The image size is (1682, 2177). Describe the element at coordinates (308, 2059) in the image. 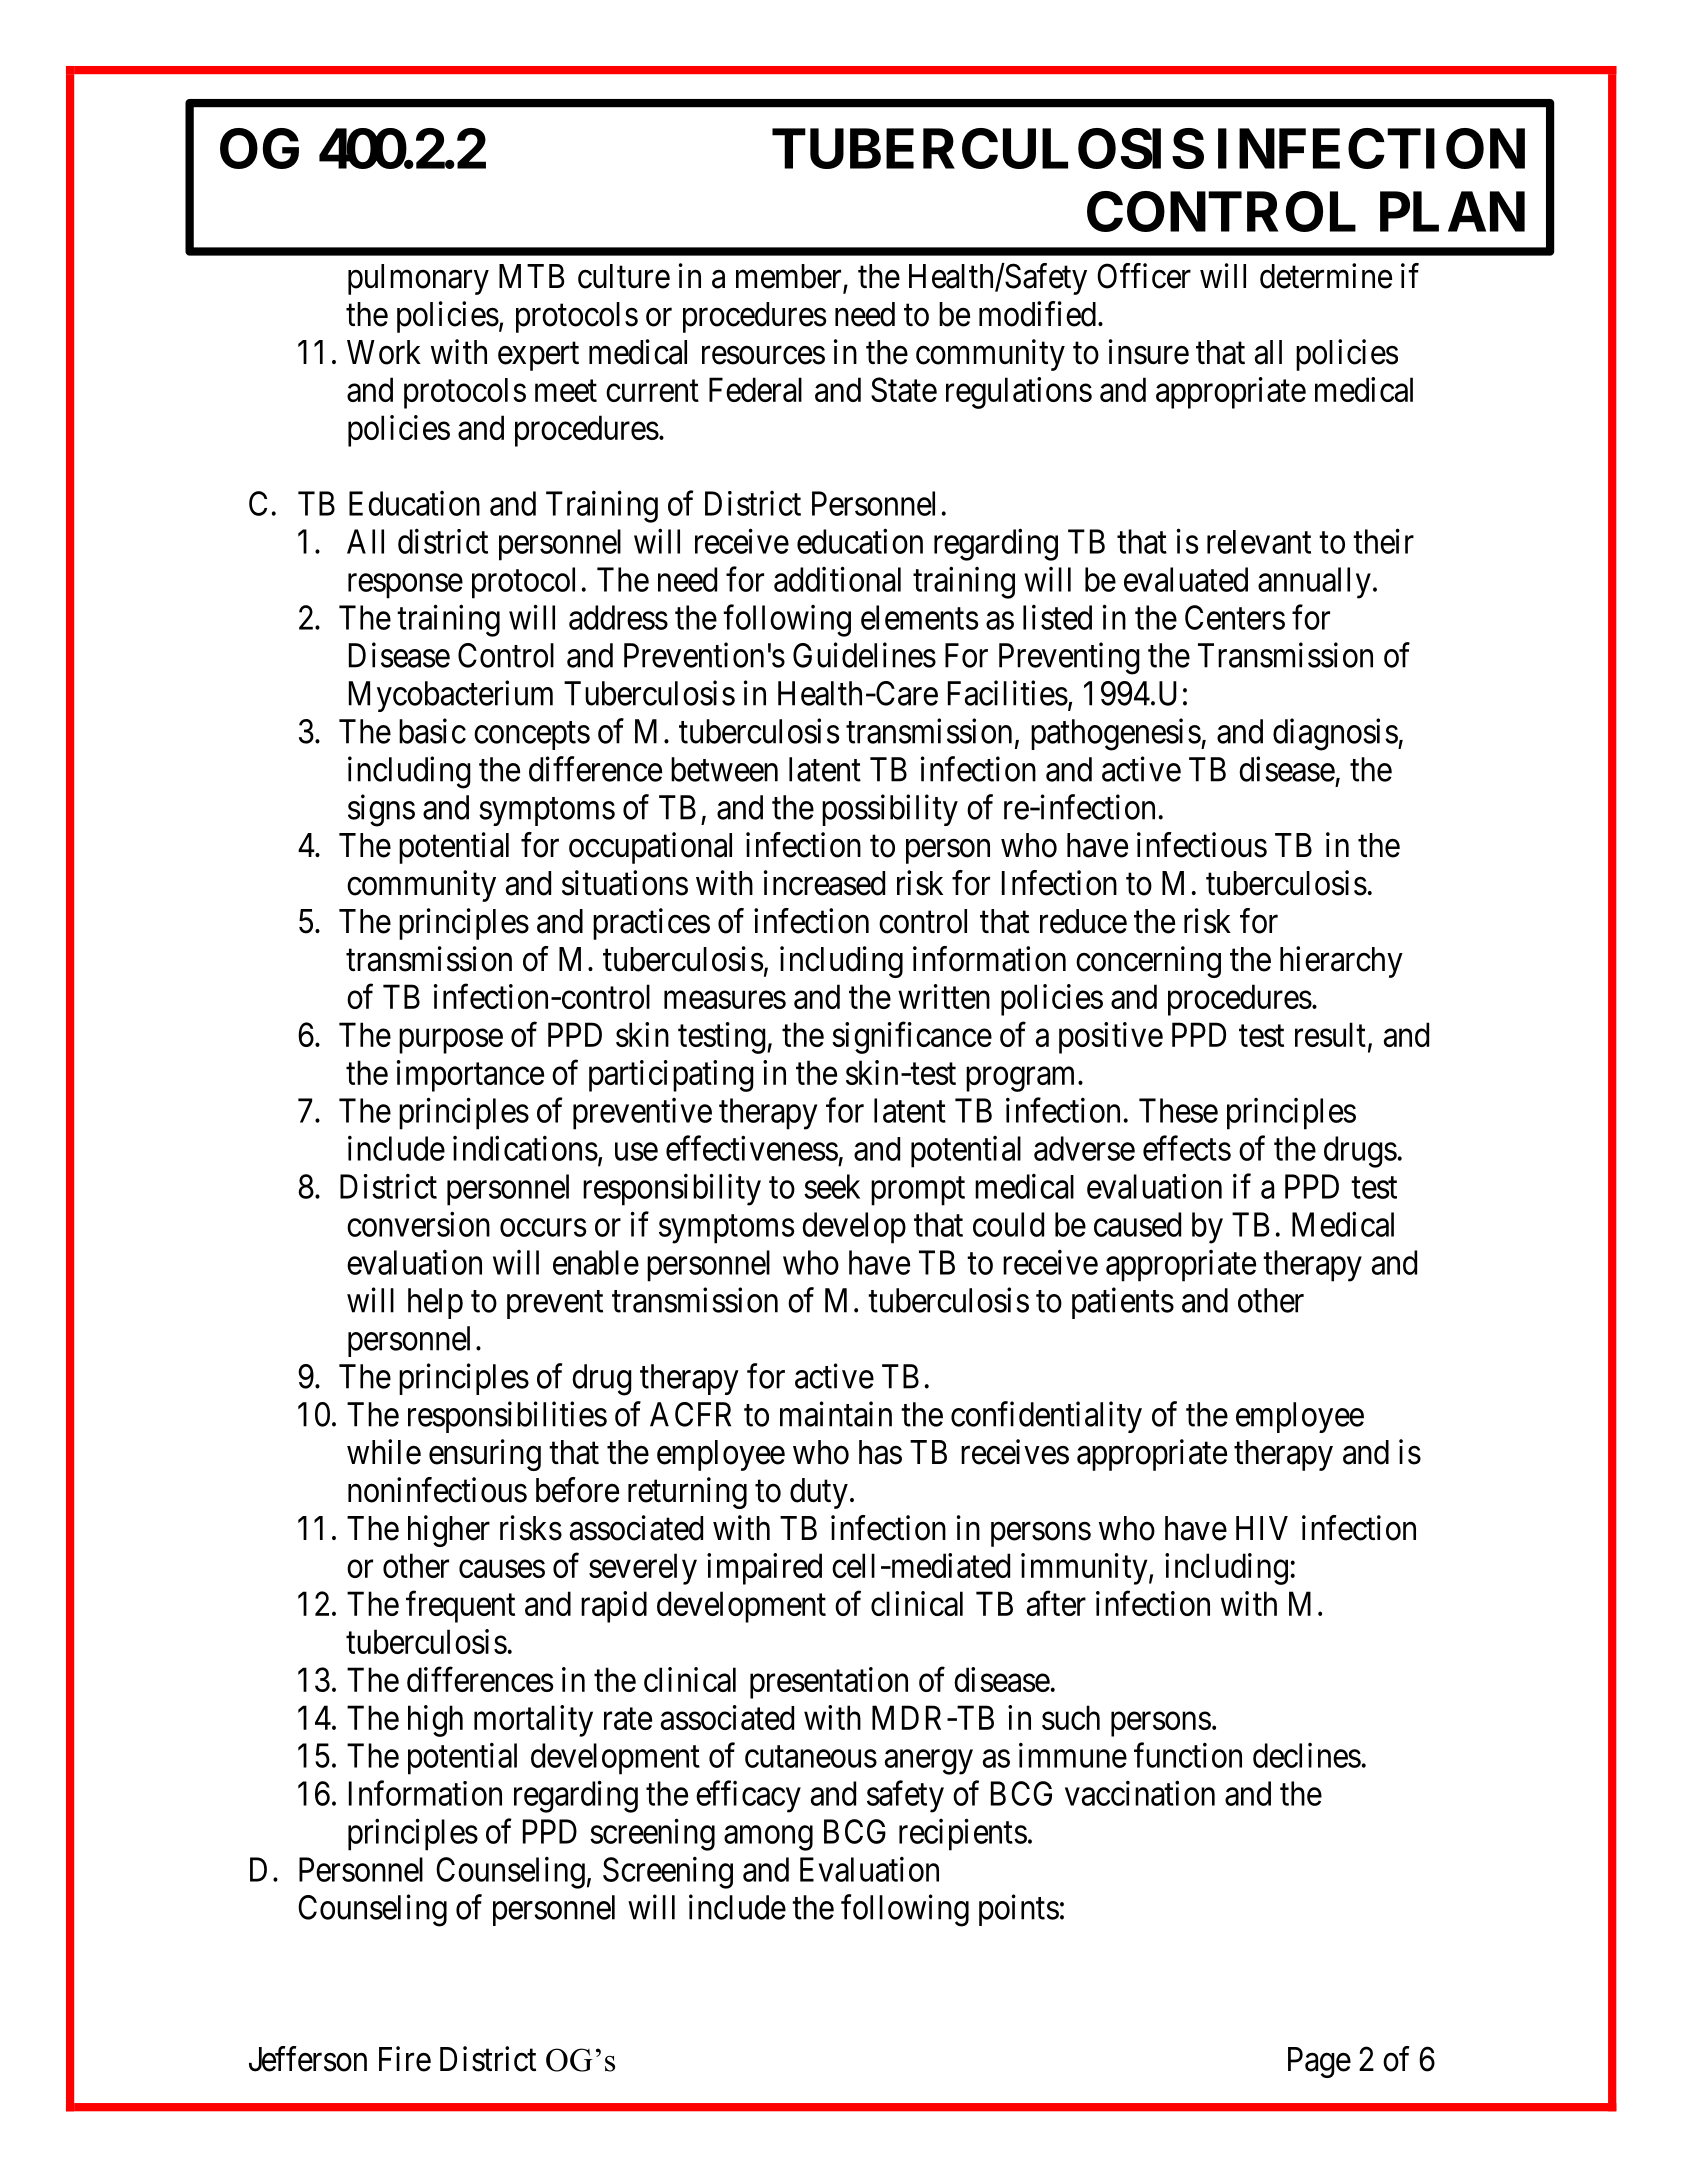

I see `Jefferson` at that location.
